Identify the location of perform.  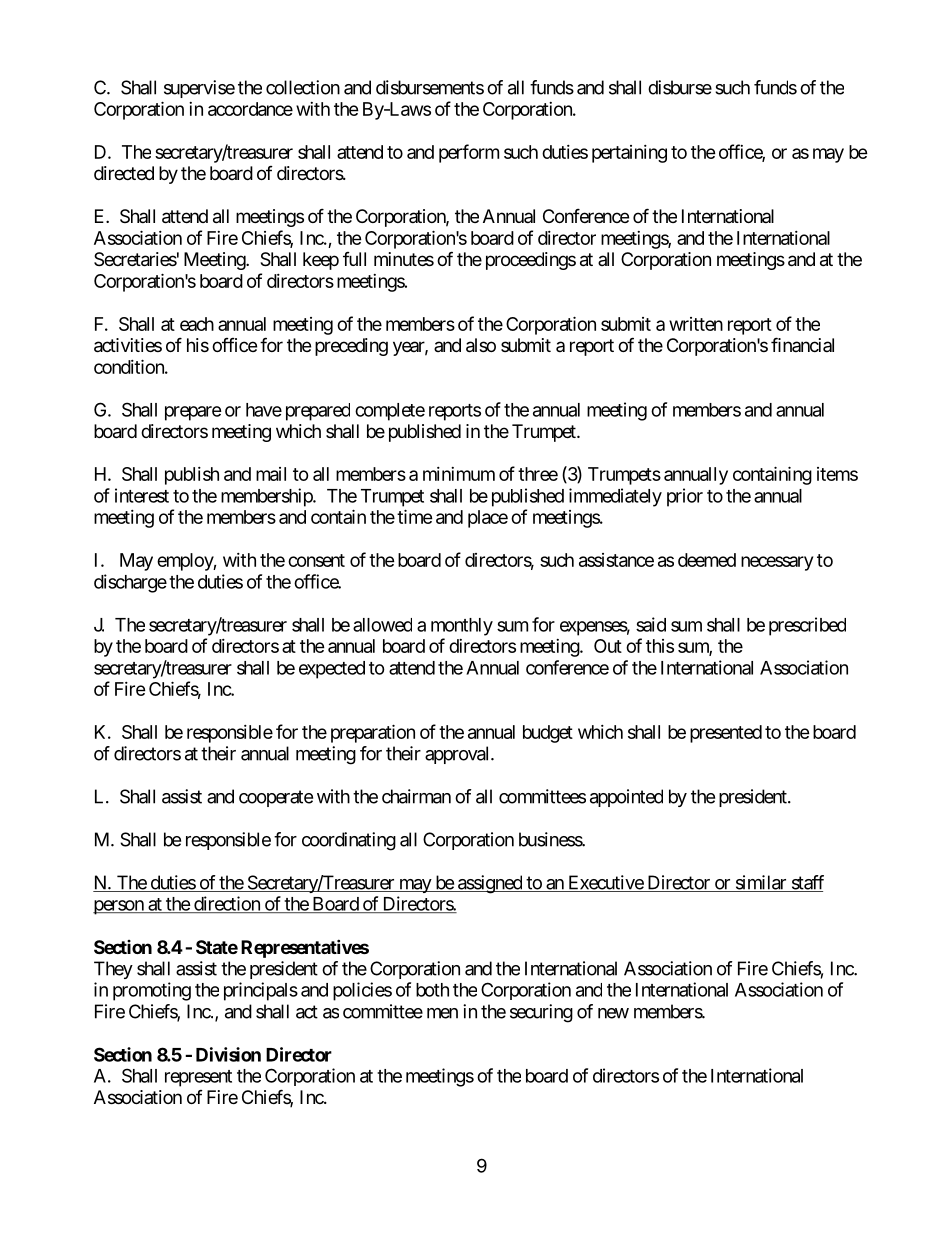
(469, 153).
